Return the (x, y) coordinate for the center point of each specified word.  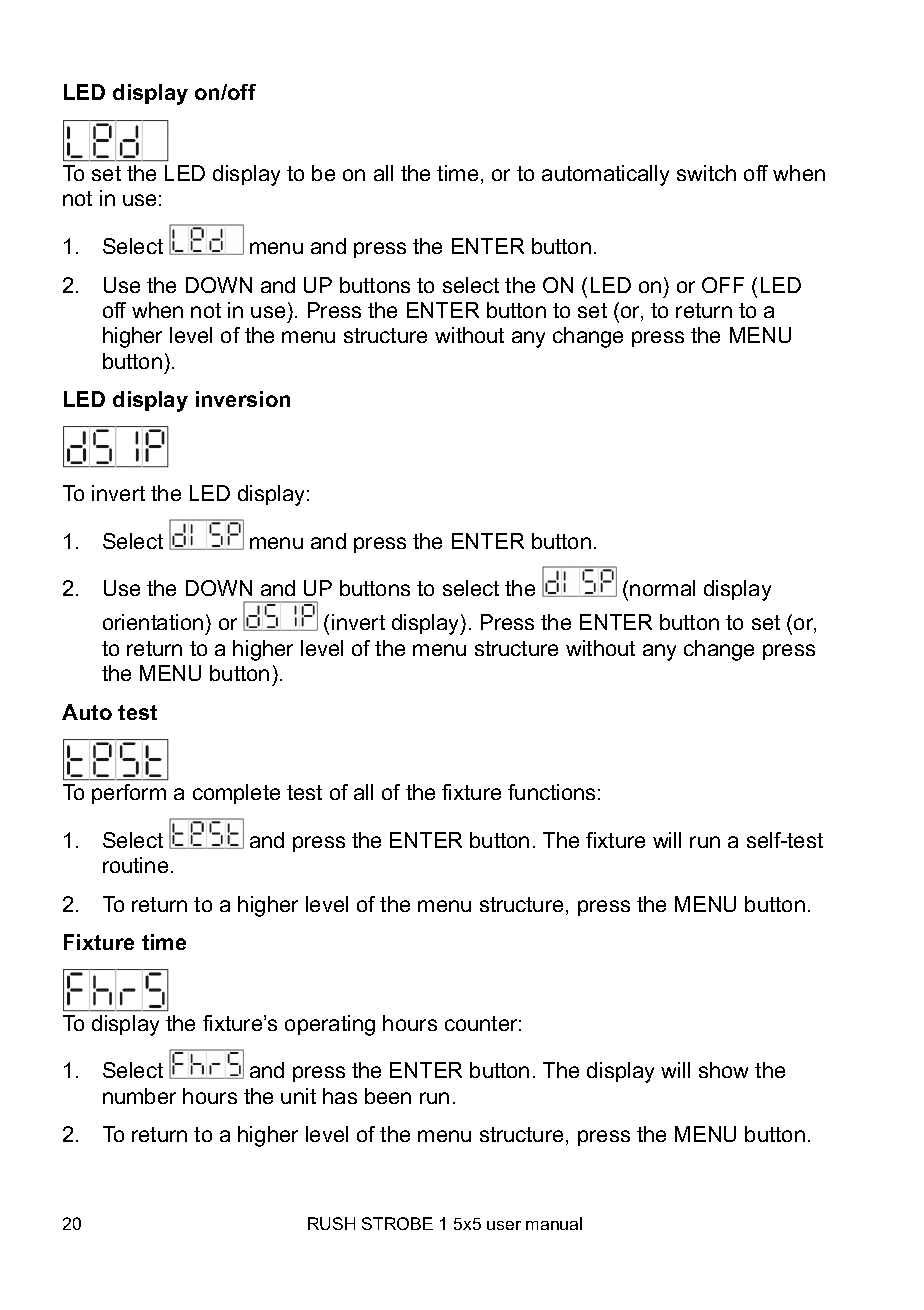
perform (129, 794)
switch (706, 173)
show (723, 1070)
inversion (243, 399)
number (139, 1096)
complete (236, 794)
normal (662, 588)
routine (135, 865)
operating (330, 1025)
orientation (153, 622)
